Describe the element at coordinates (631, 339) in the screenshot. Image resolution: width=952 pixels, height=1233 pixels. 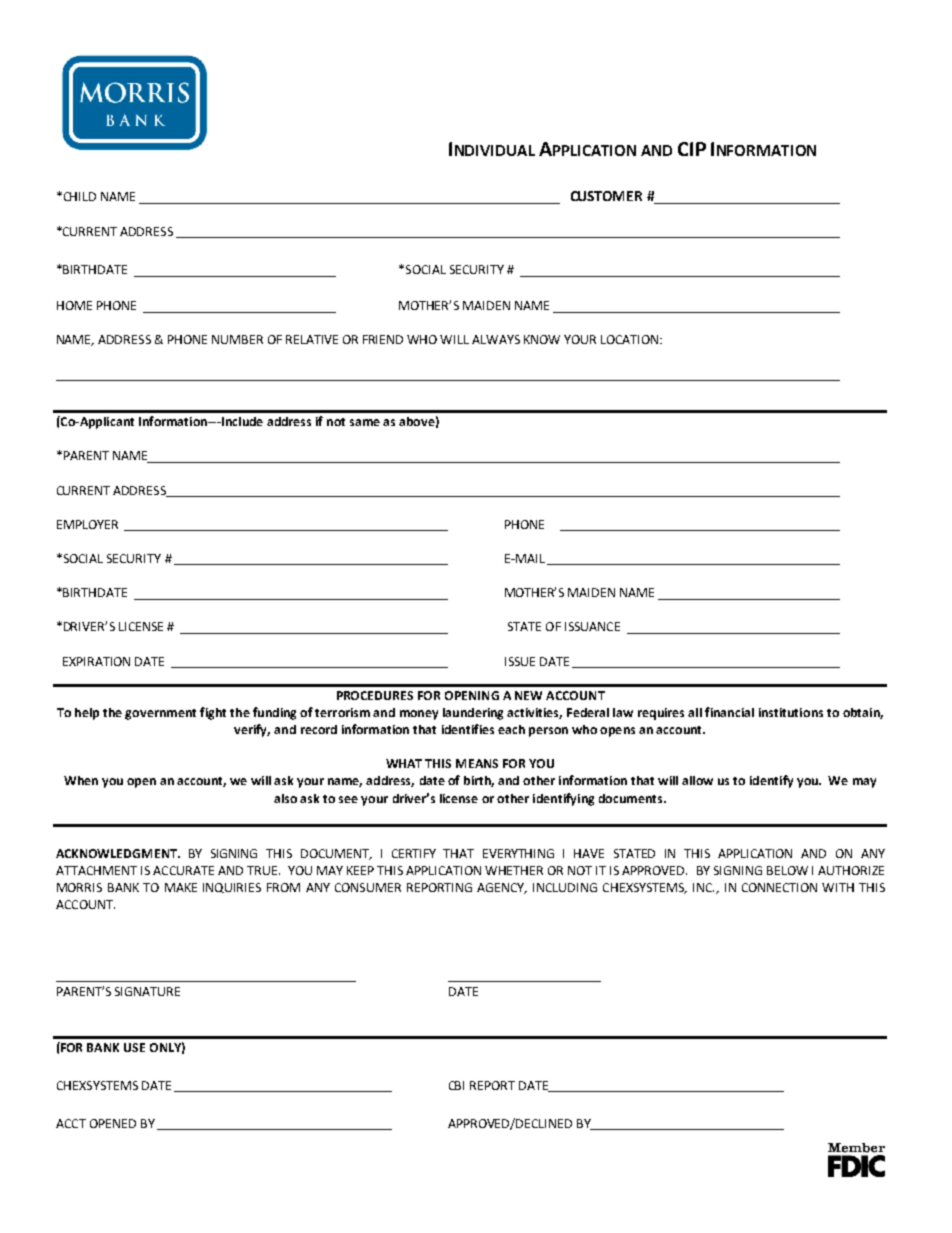
I see `LOCATION` at that location.
